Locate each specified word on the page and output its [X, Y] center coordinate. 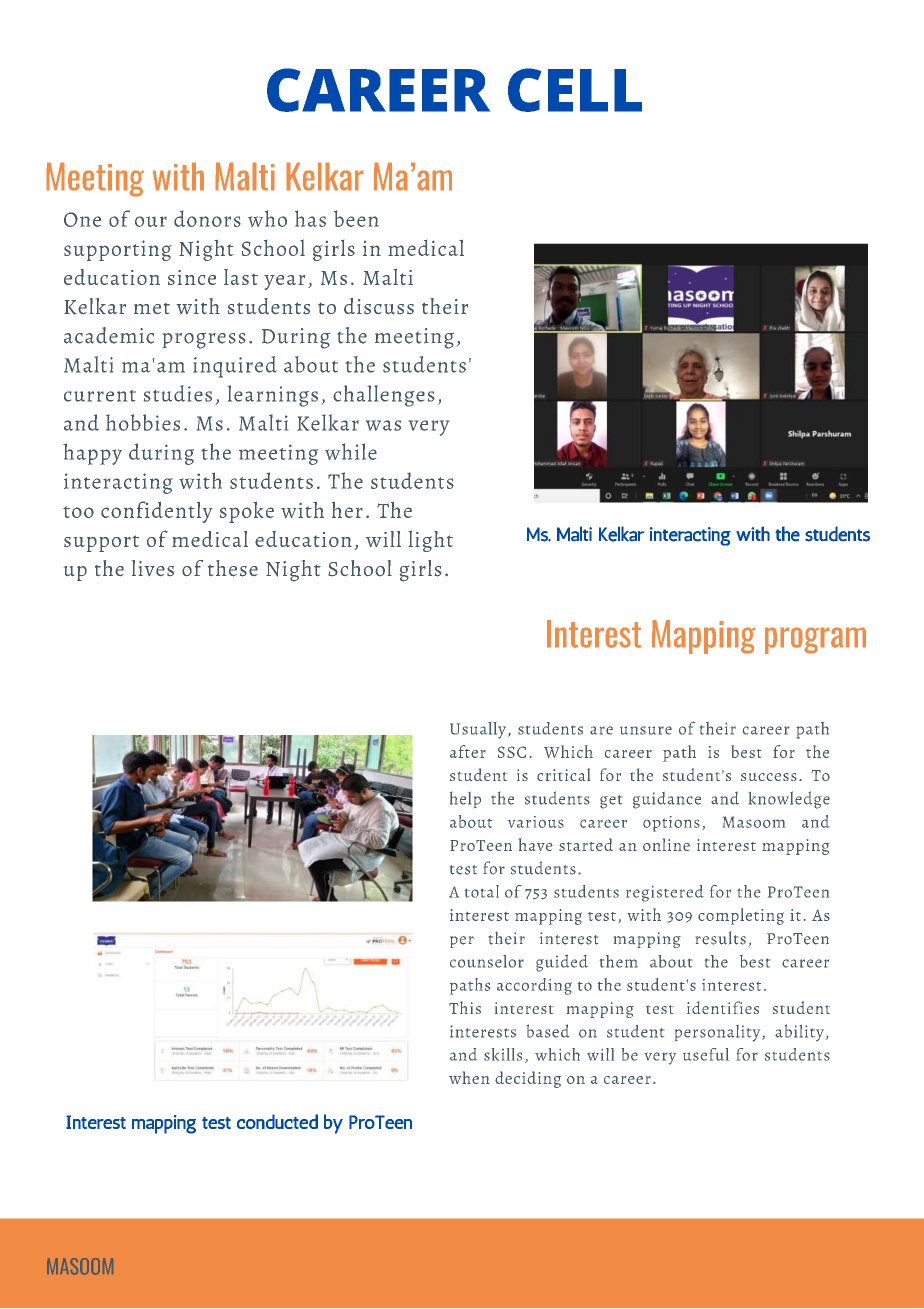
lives [153, 568]
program [815, 640]
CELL [575, 90]
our [151, 221]
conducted [277, 1121]
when [469, 1077]
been [356, 218]
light [430, 541]
